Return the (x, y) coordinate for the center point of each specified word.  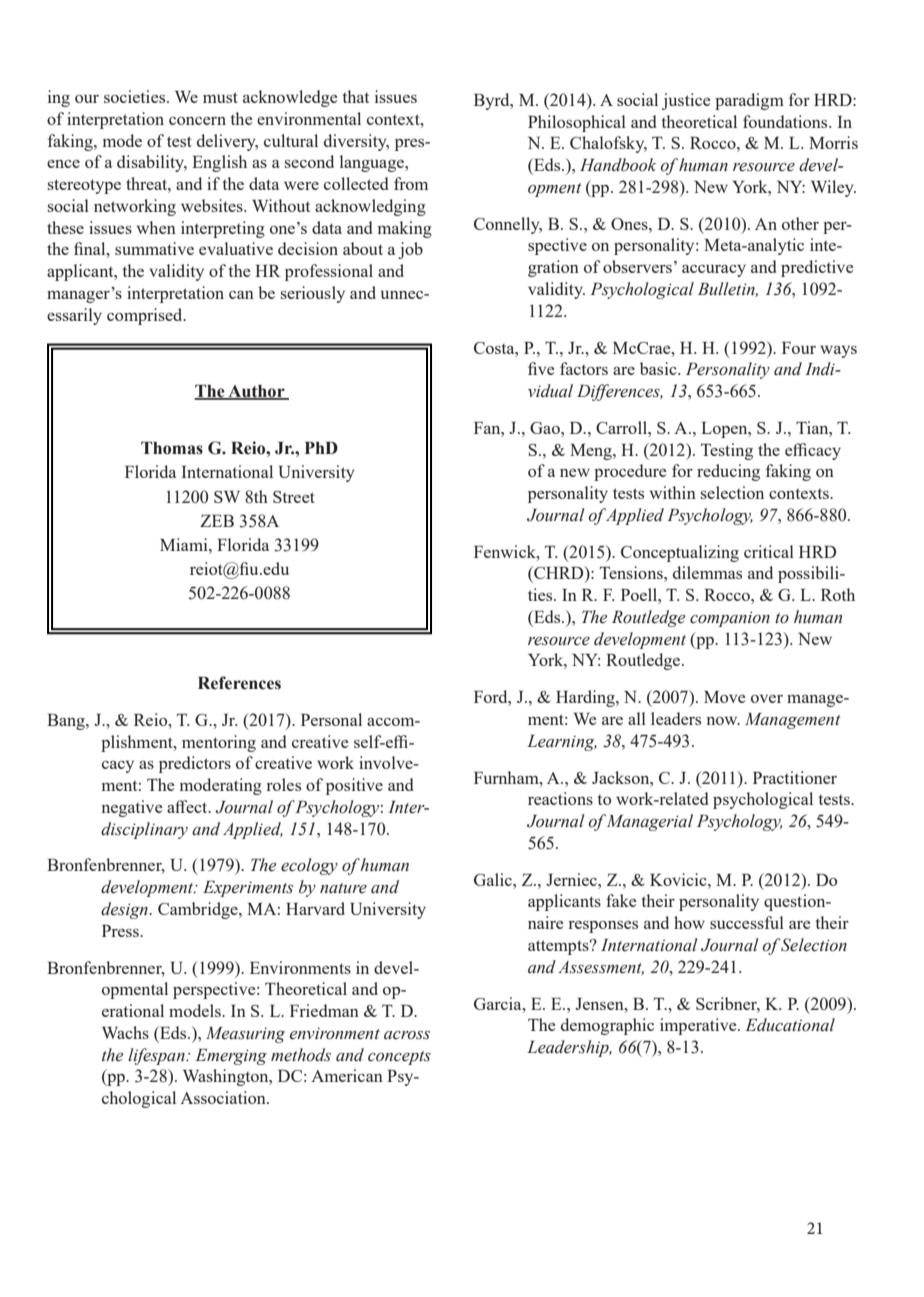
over (767, 698)
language (373, 163)
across (407, 1035)
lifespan (157, 1056)
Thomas (172, 448)
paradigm (749, 101)
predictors (195, 764)
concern (197, 121)
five (541, 368)
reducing (728, 472)
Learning (562, 743)
